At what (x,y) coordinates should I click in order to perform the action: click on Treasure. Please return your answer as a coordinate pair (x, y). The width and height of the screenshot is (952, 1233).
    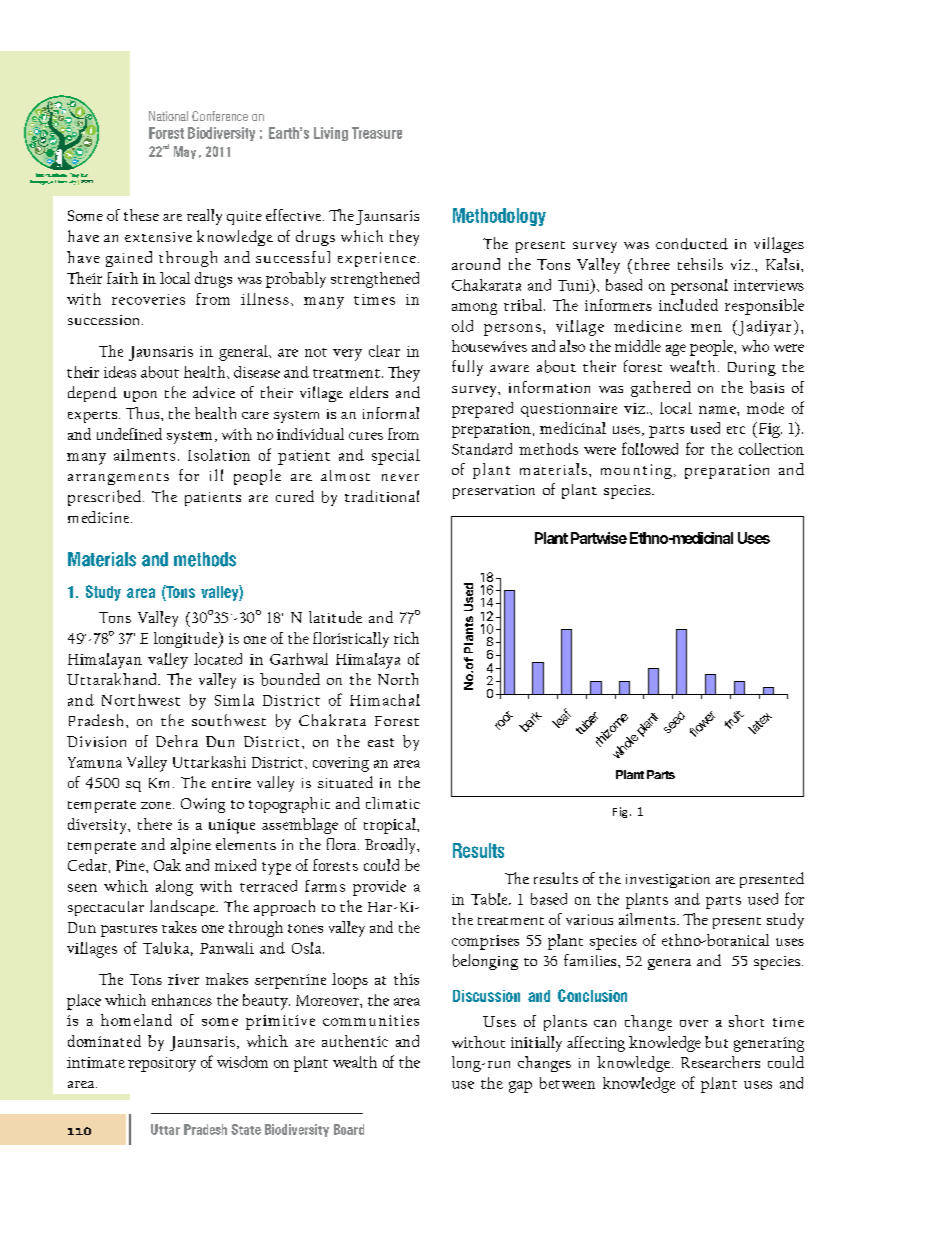
    Looking at the image, I should click on (377, 133).
